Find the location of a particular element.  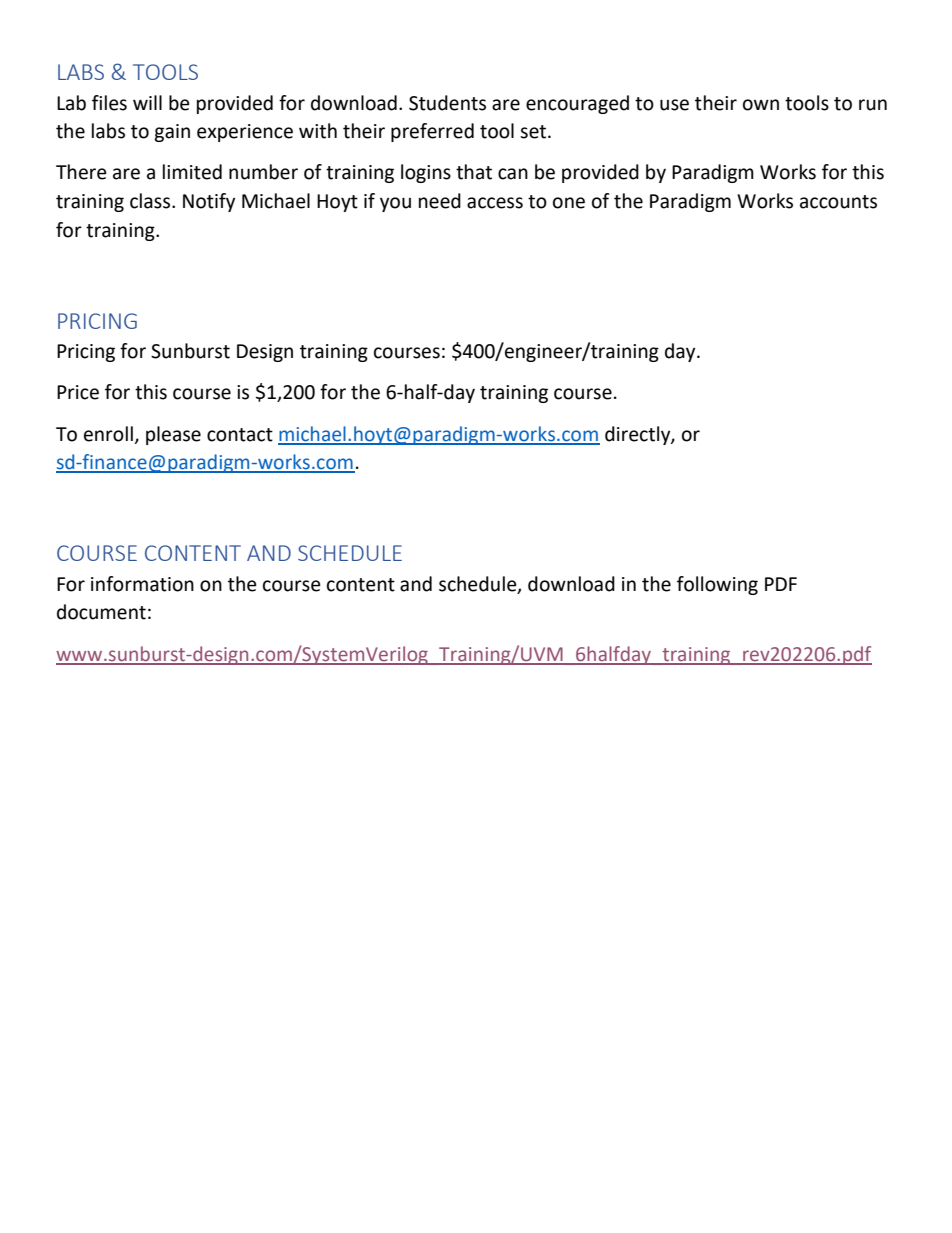

Price is located at coordinates (78, 392).
